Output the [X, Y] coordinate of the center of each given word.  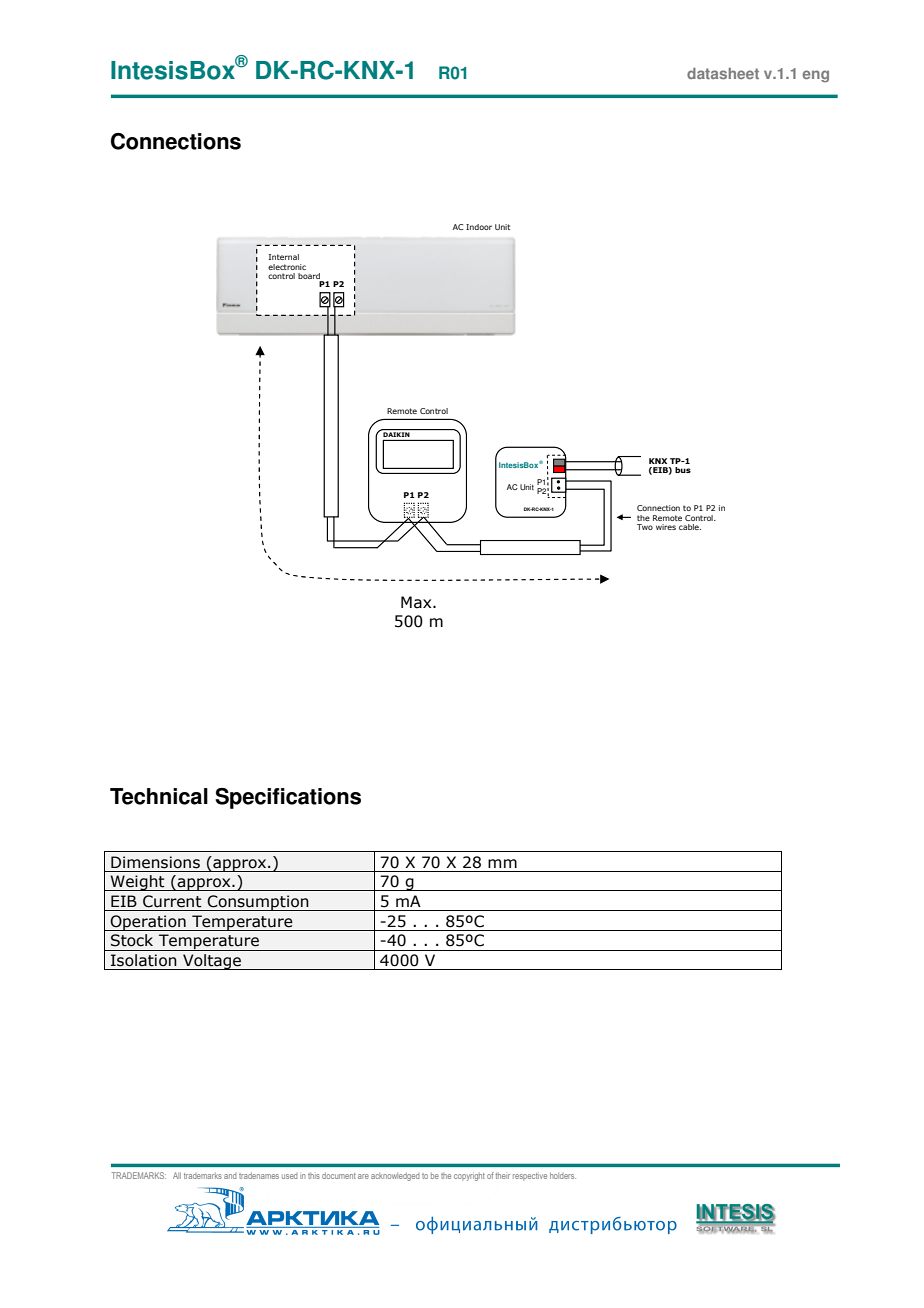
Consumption [258, 903]
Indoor [479, 227]
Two [645, 527]
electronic [287, 267]
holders [563, 1175]
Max [417, 602]
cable [690, 527]
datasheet [723, 73]
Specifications [288, 798]
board [310, 277]
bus [683, 470]
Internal [284, 257]
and [230, 1176]
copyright [469, 1176]
